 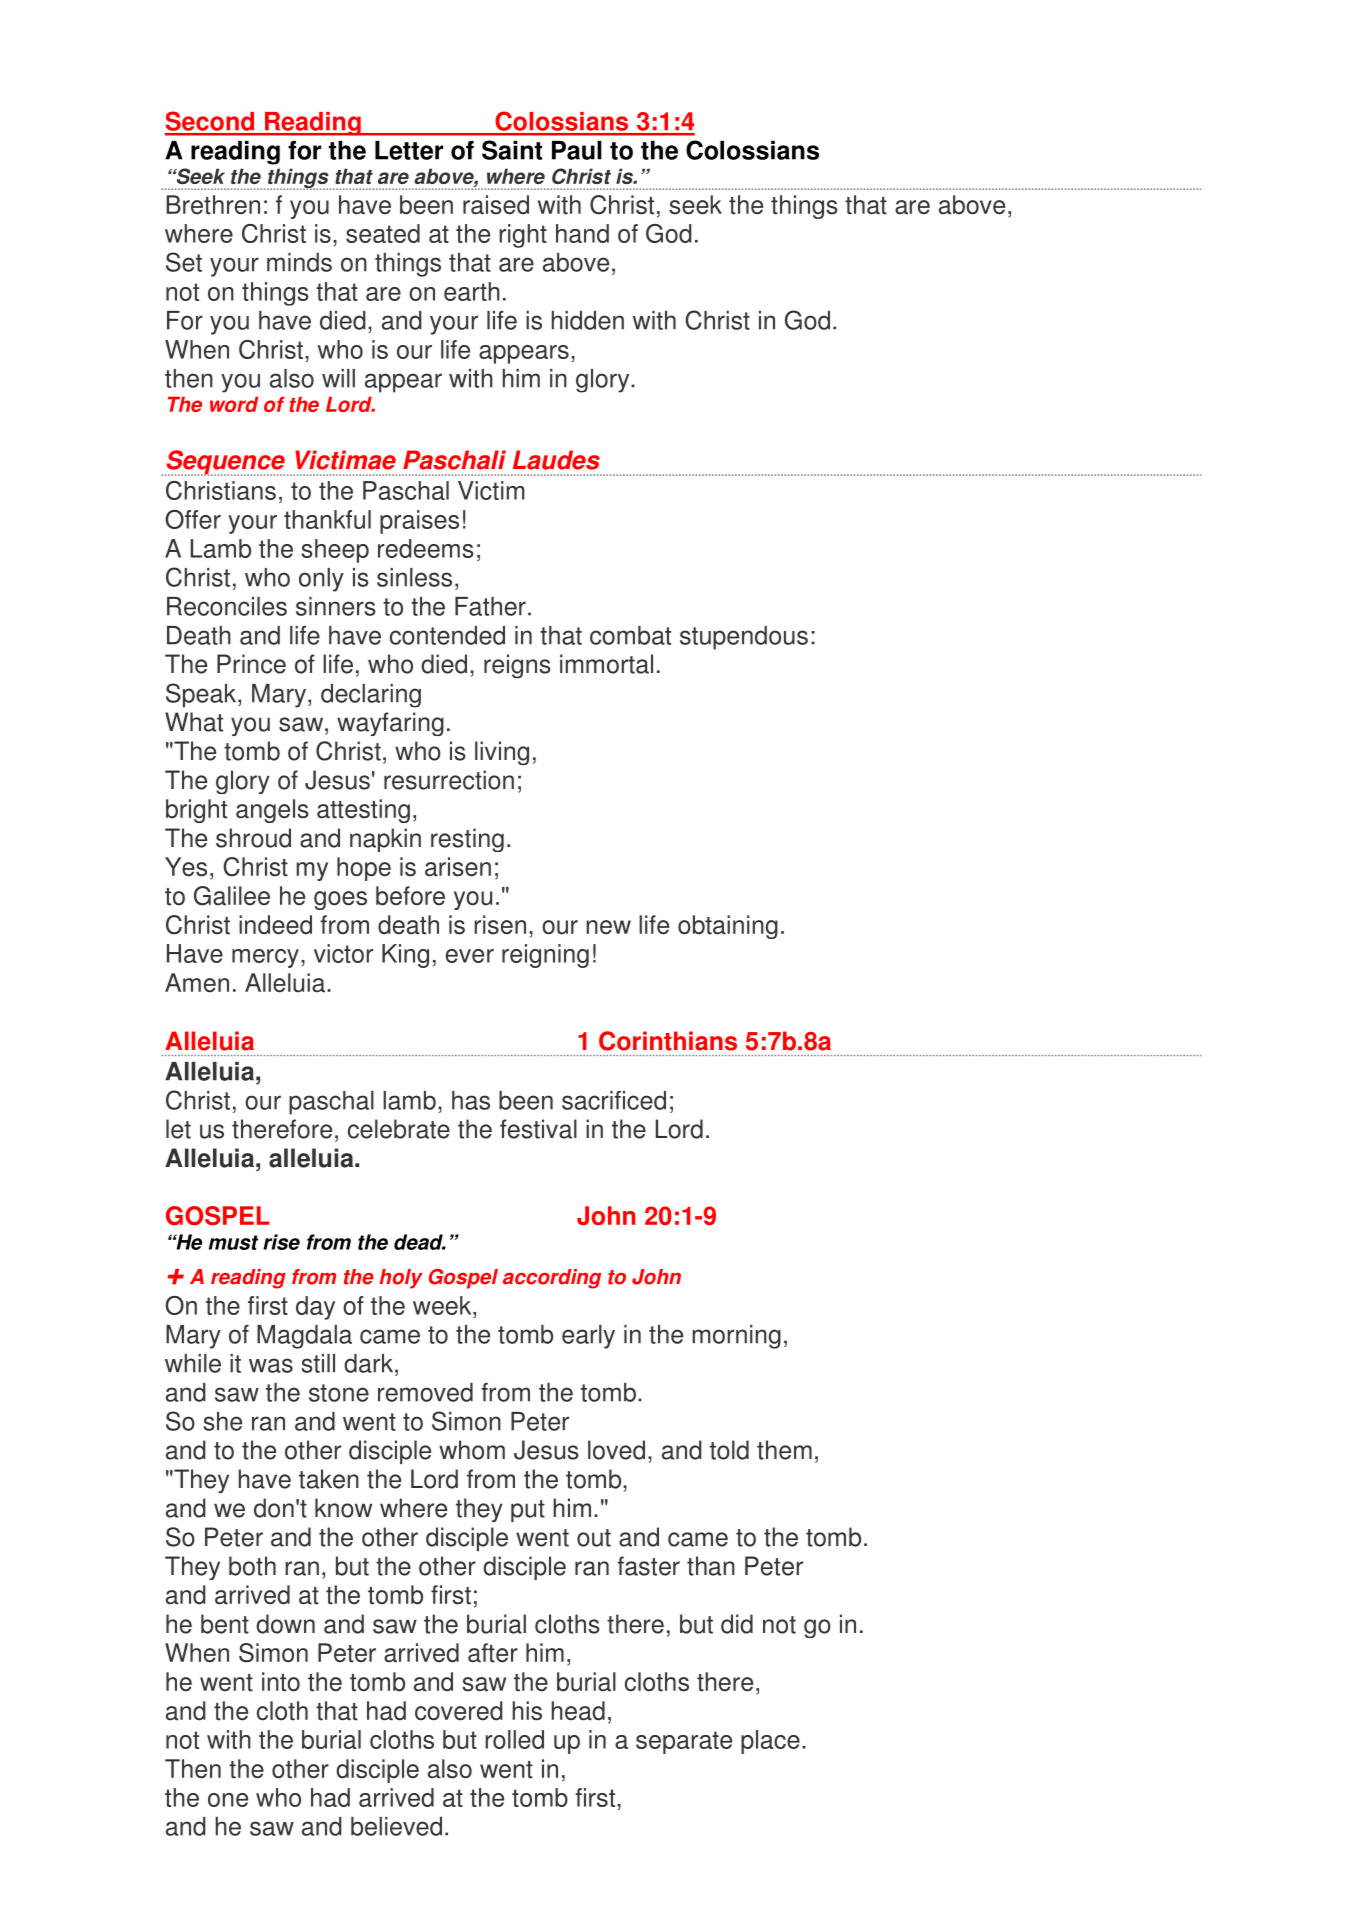 What do you see at coordinates (514, 1739) in the page?
I see `rolled` at bounding box center [514, 1739].
